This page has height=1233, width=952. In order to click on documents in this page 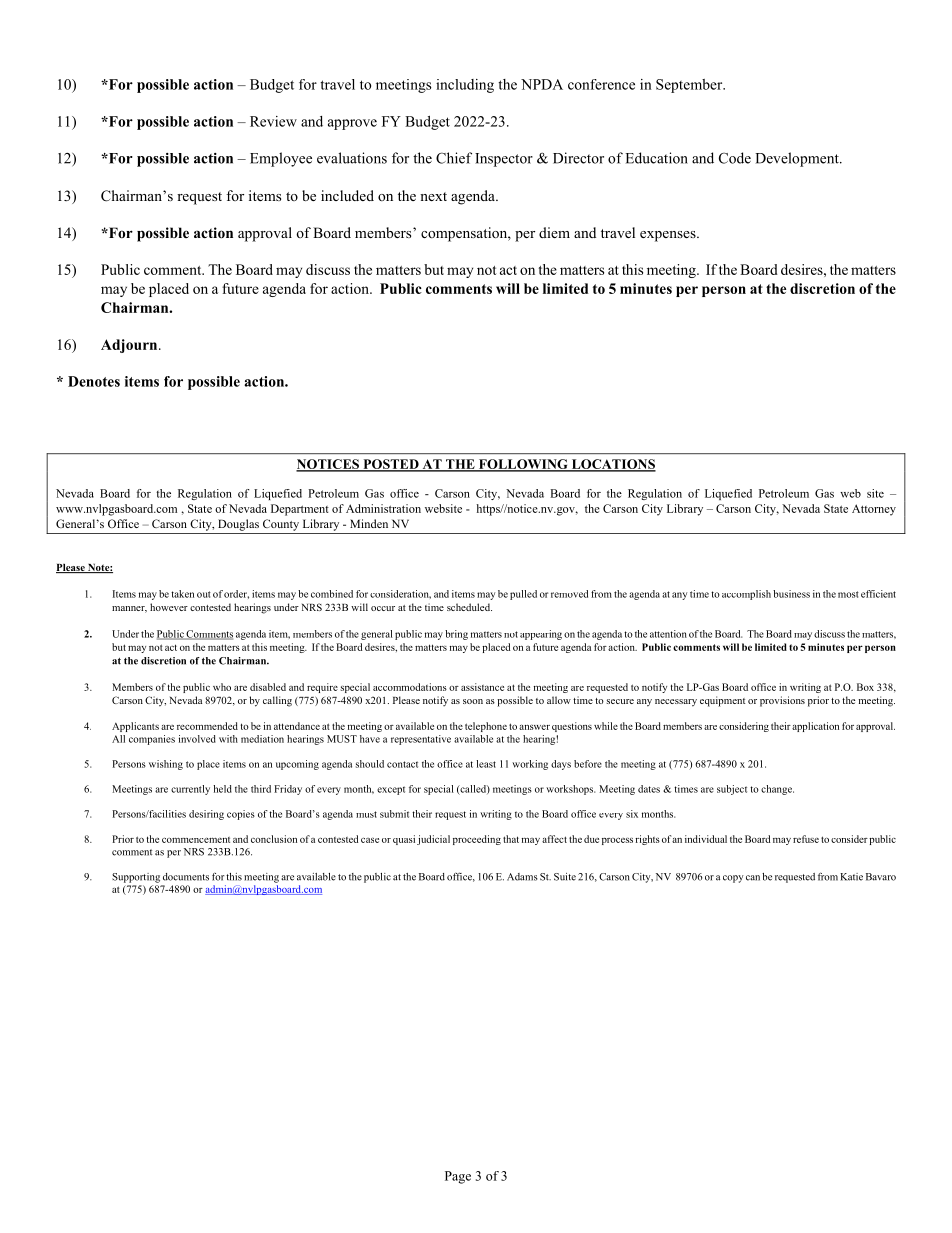, I will do `click(186, 877)`.
